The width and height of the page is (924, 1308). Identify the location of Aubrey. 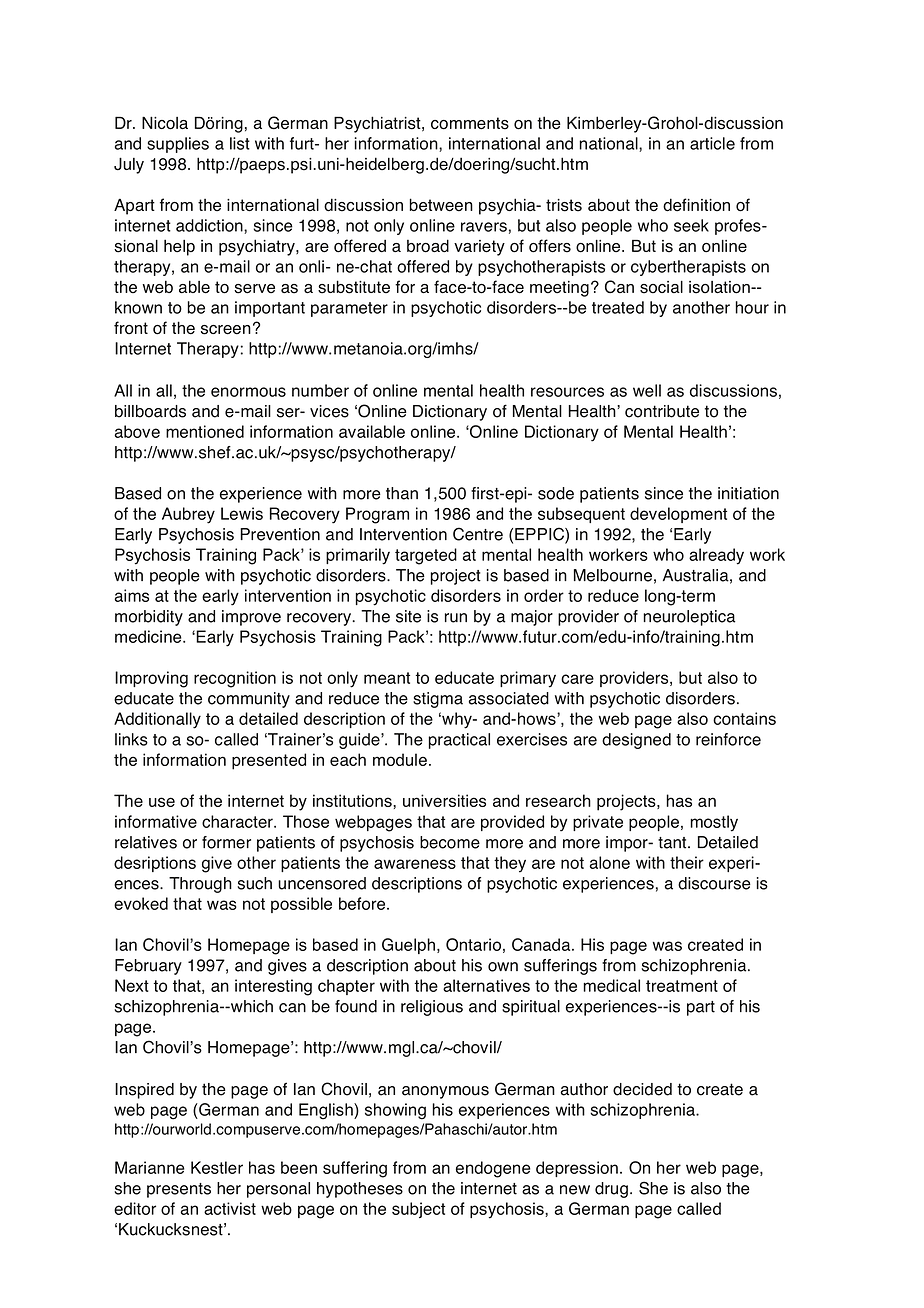
(188, 515).
